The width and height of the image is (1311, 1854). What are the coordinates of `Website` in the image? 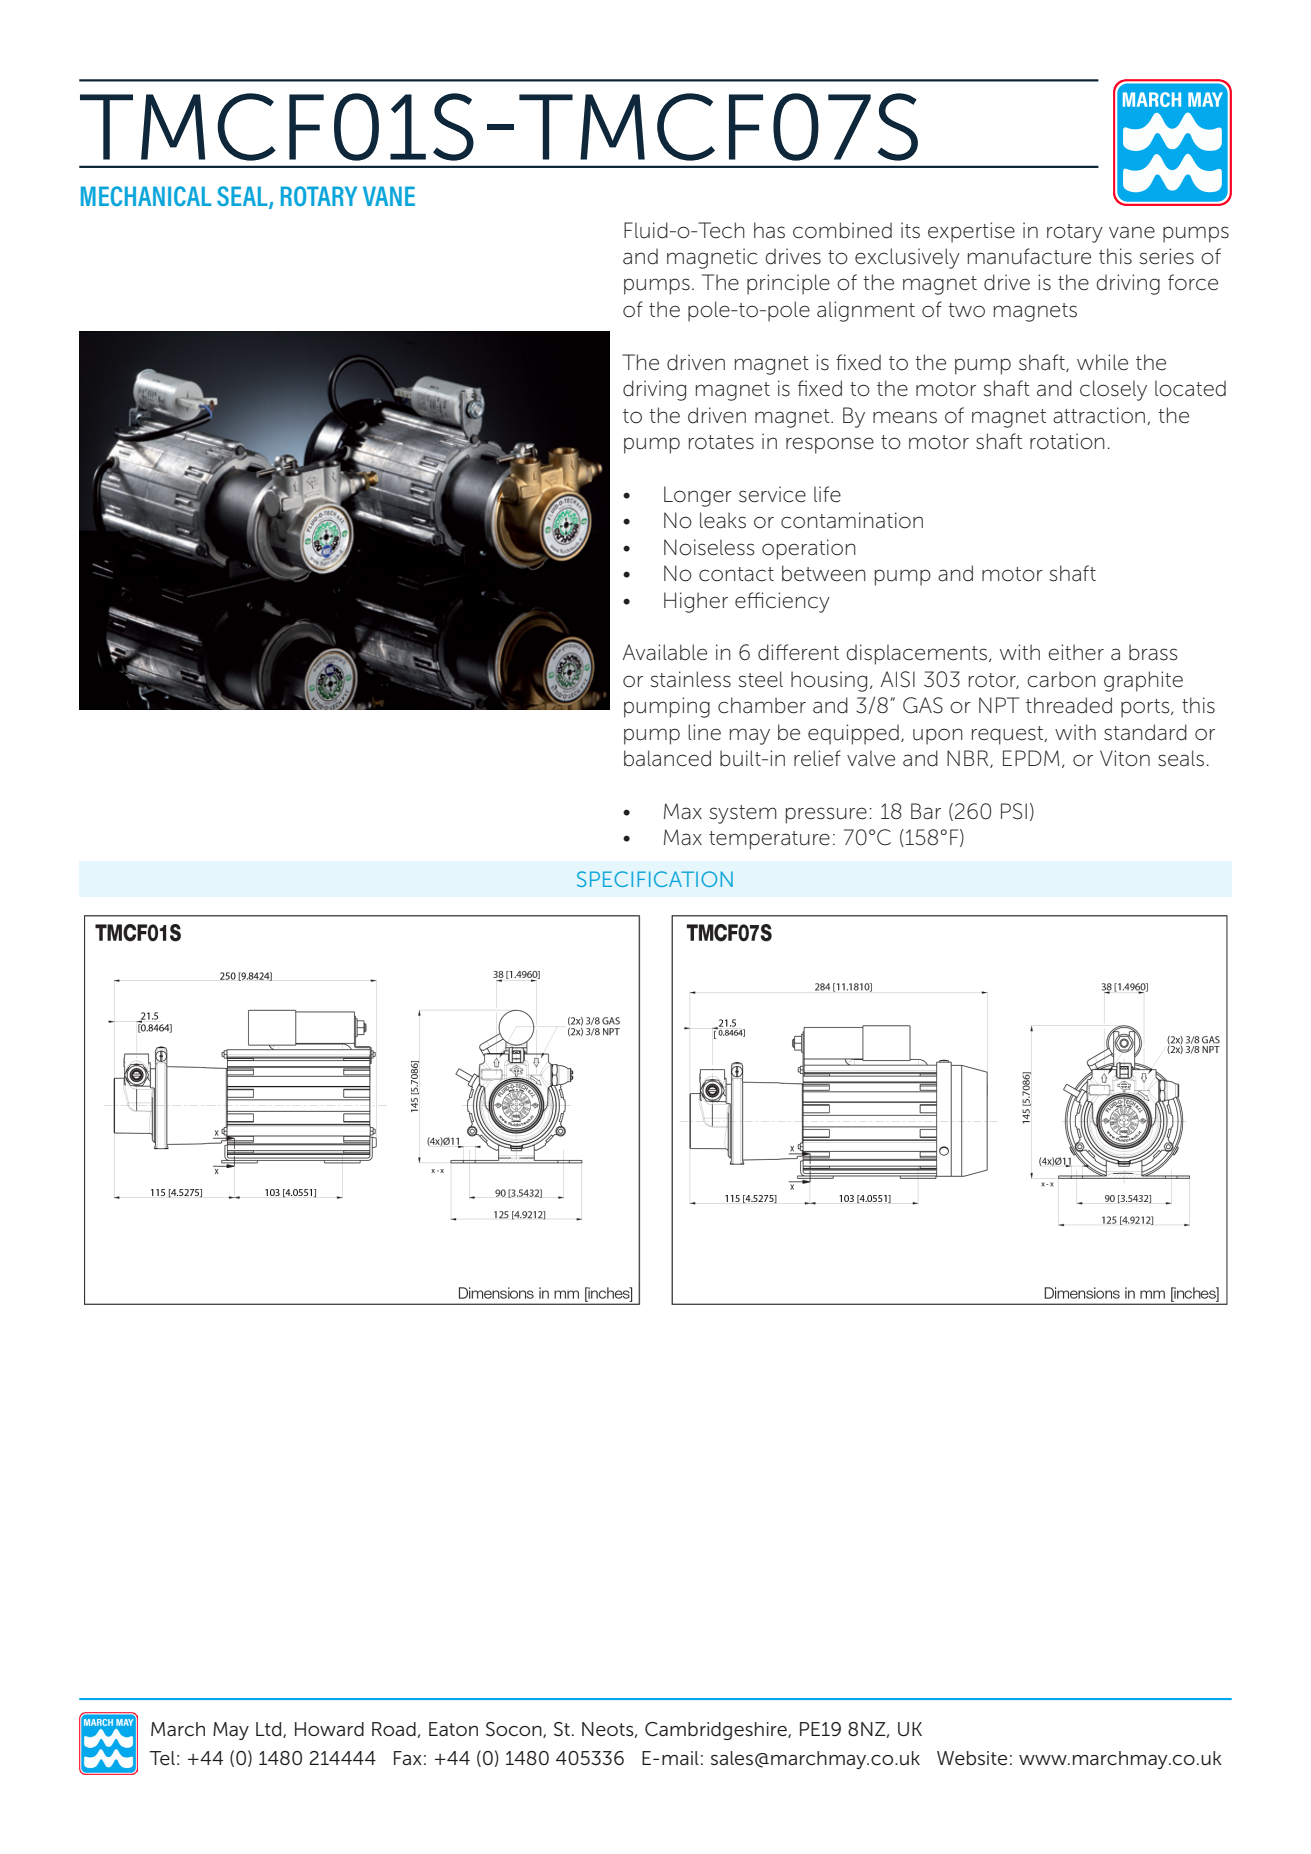 It's located at (972, 1758).
